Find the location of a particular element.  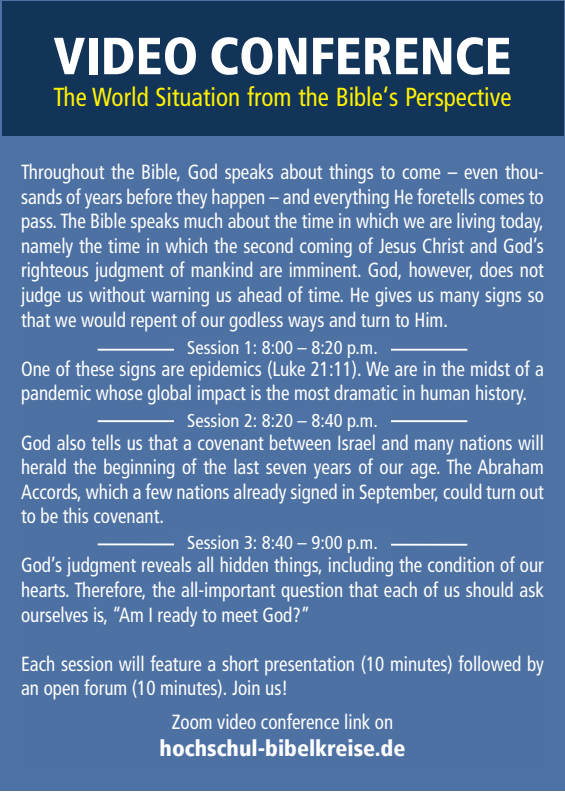

Join is located at coordinates (246, 687).
